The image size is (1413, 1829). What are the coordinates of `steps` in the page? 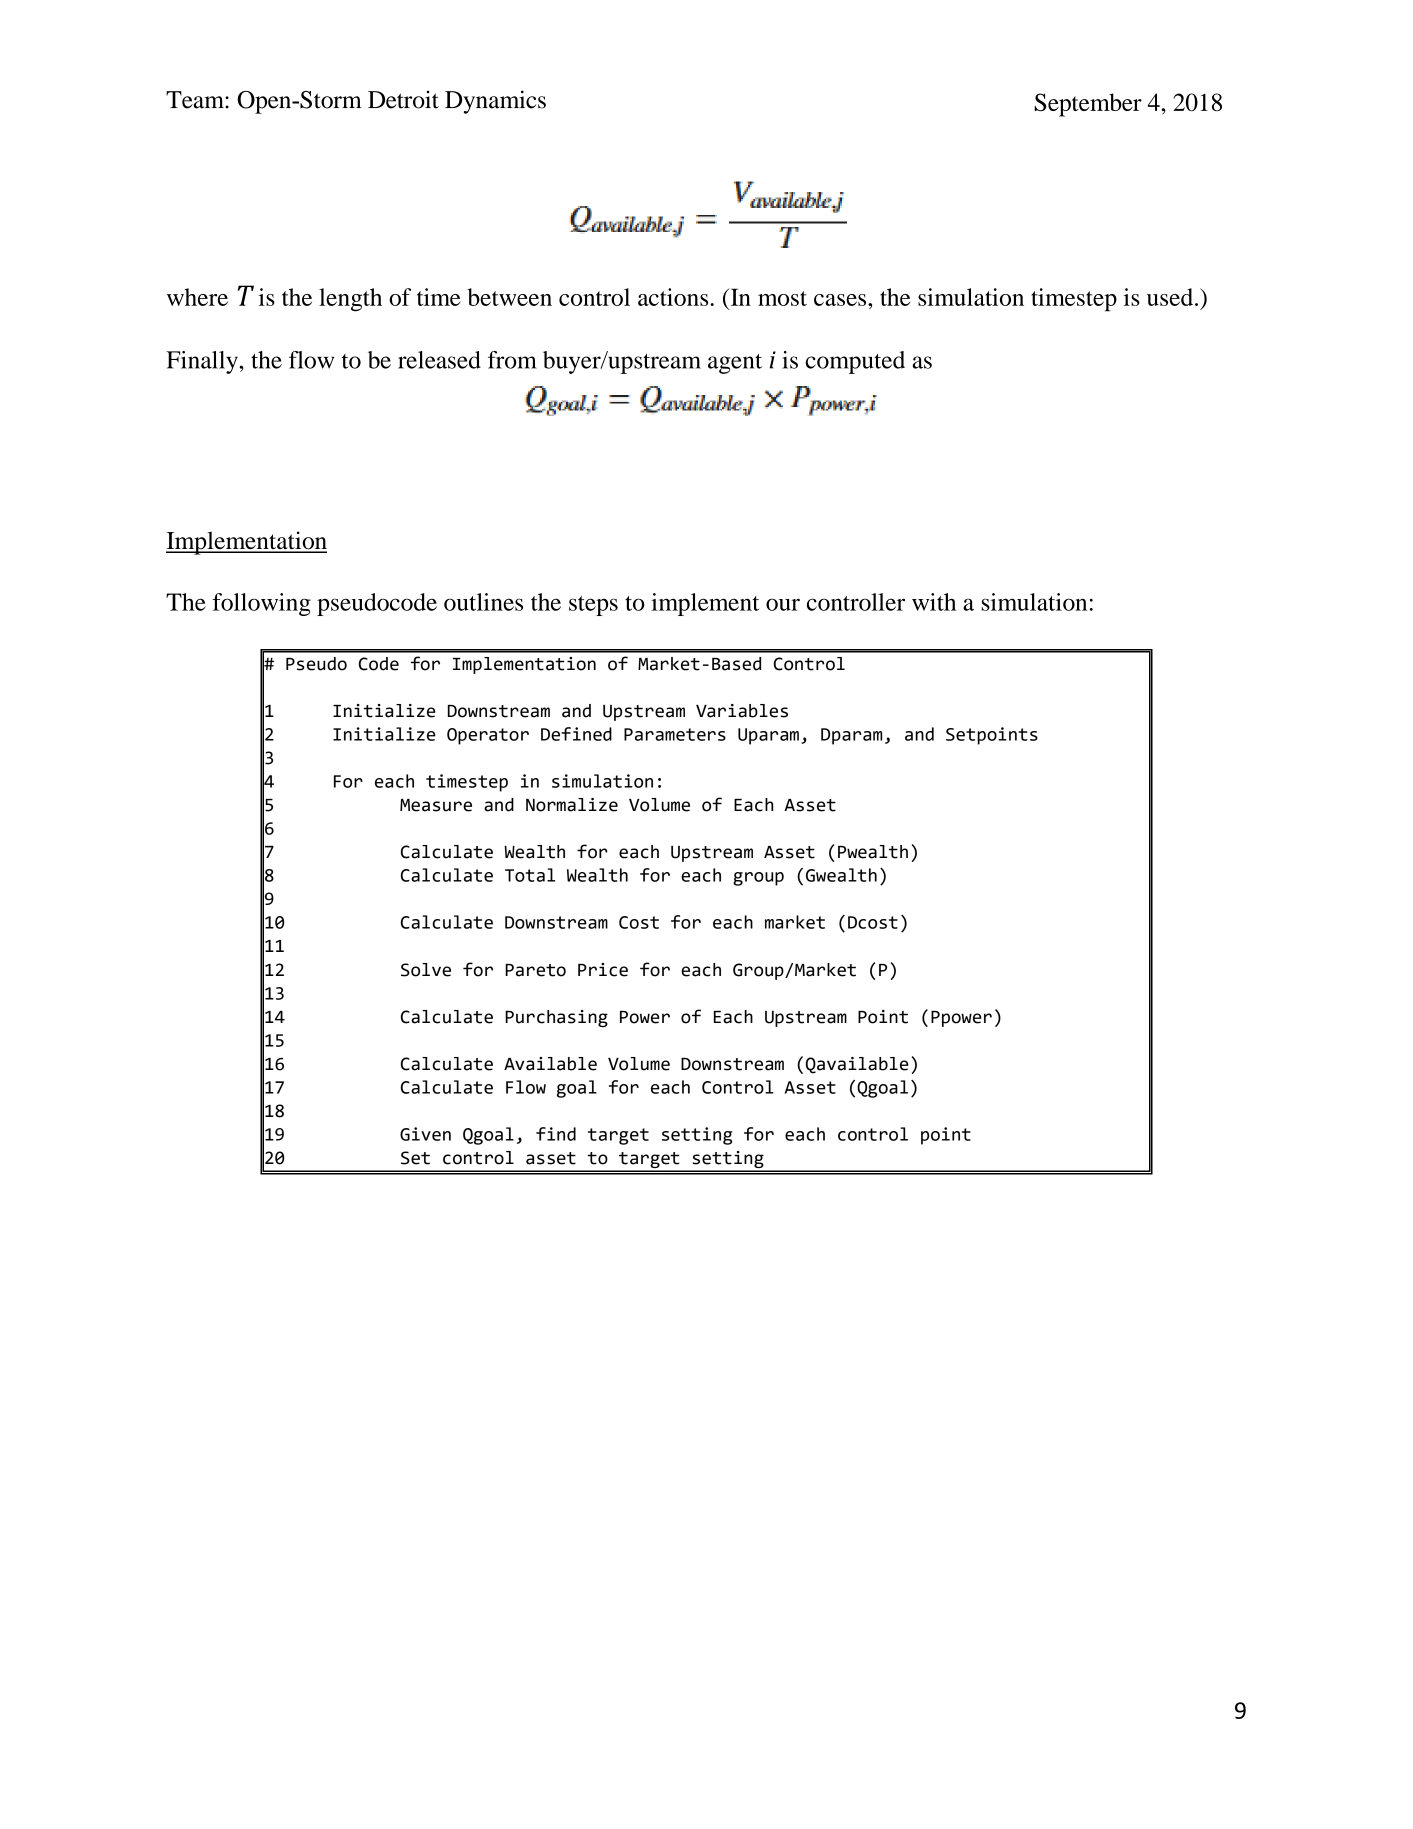 It's located at (593, 606).
